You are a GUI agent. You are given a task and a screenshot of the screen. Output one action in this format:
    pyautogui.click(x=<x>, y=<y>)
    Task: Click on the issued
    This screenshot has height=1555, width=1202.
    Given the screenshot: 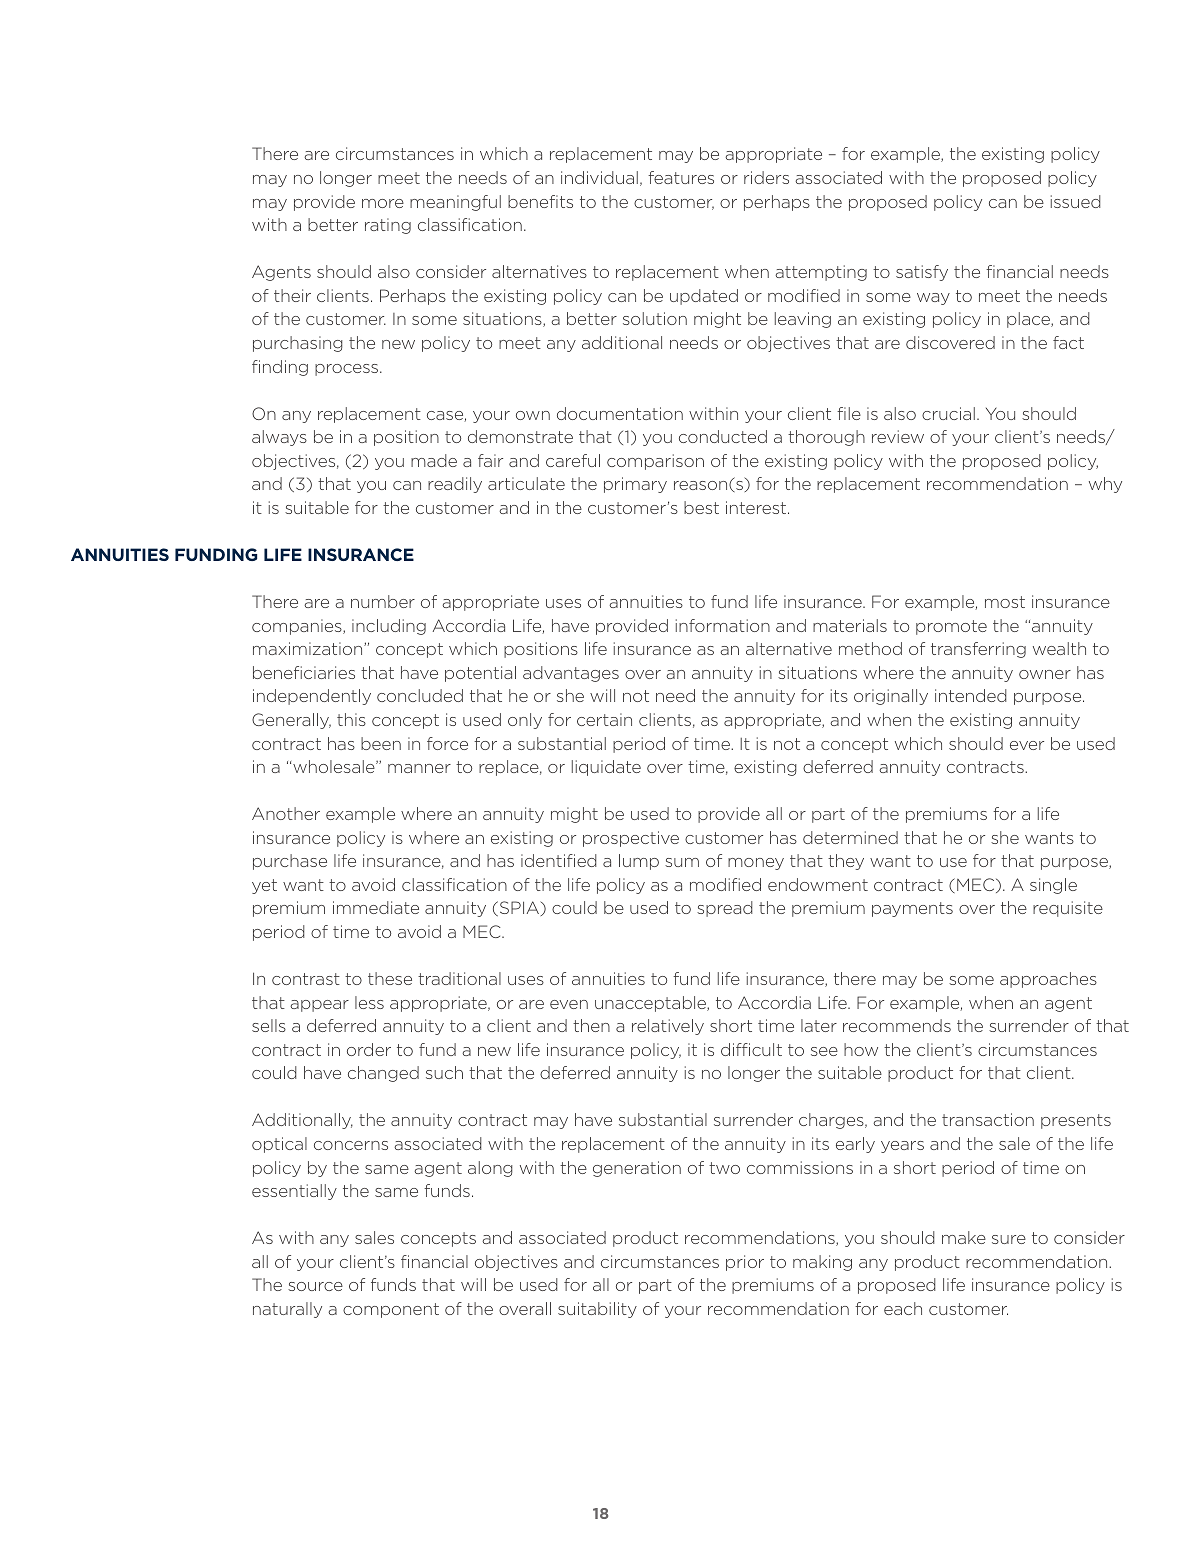 What is the action you would take?
    pyautogui.click(x=1076, y=201)
